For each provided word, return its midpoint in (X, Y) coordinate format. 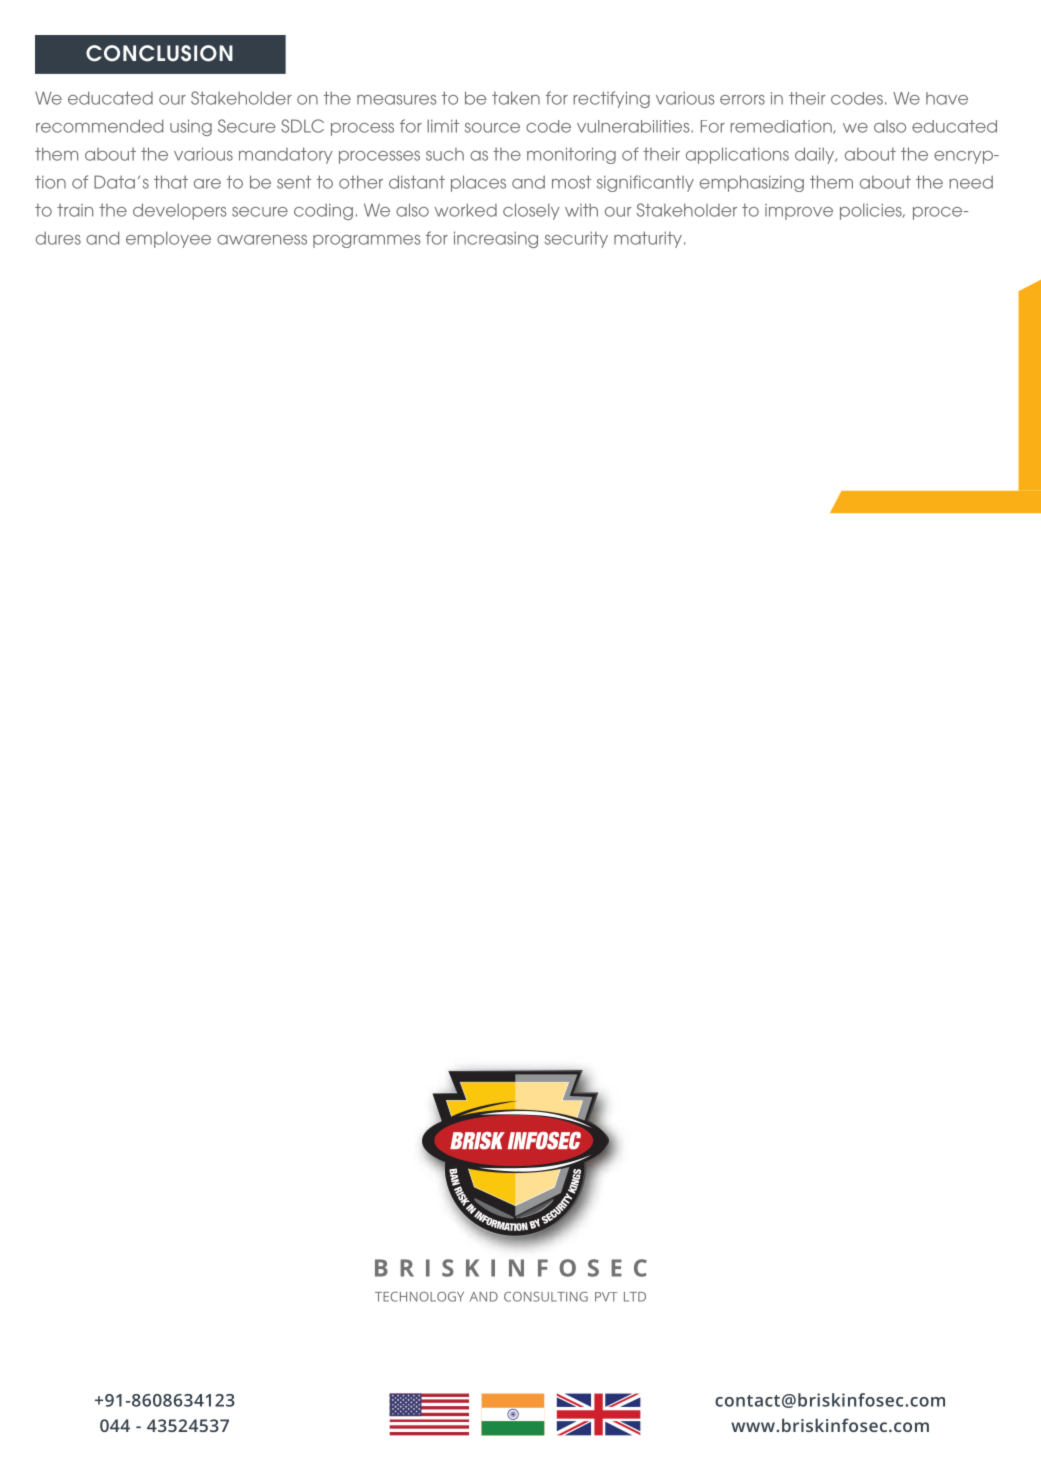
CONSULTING (546, 1297)
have (947, 98)
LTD (635, 1297)
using (191, 127)
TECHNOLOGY (419, 1297)
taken (516, 98)
